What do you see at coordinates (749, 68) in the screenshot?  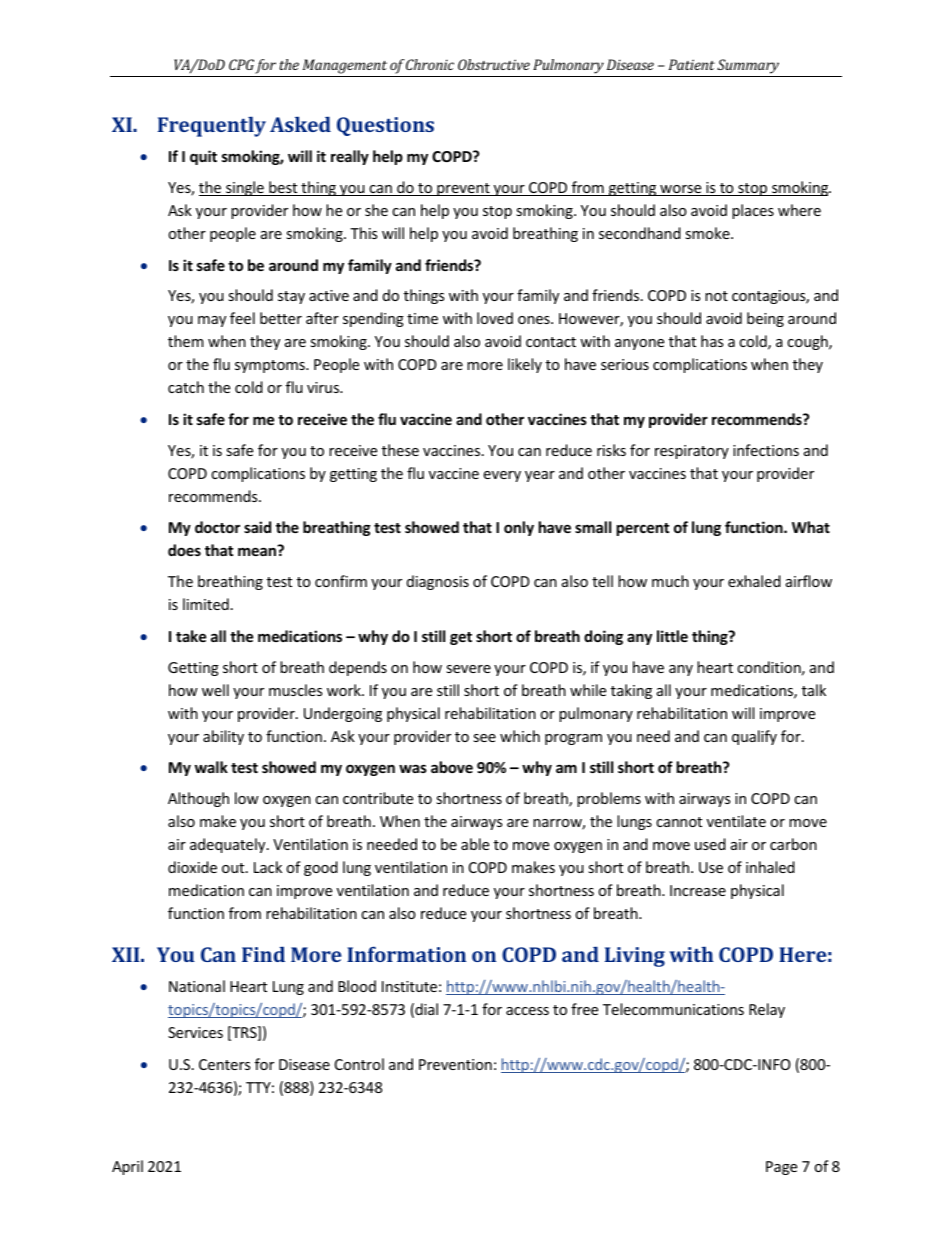 I see `Summary` at bounding box center [749, 68].
